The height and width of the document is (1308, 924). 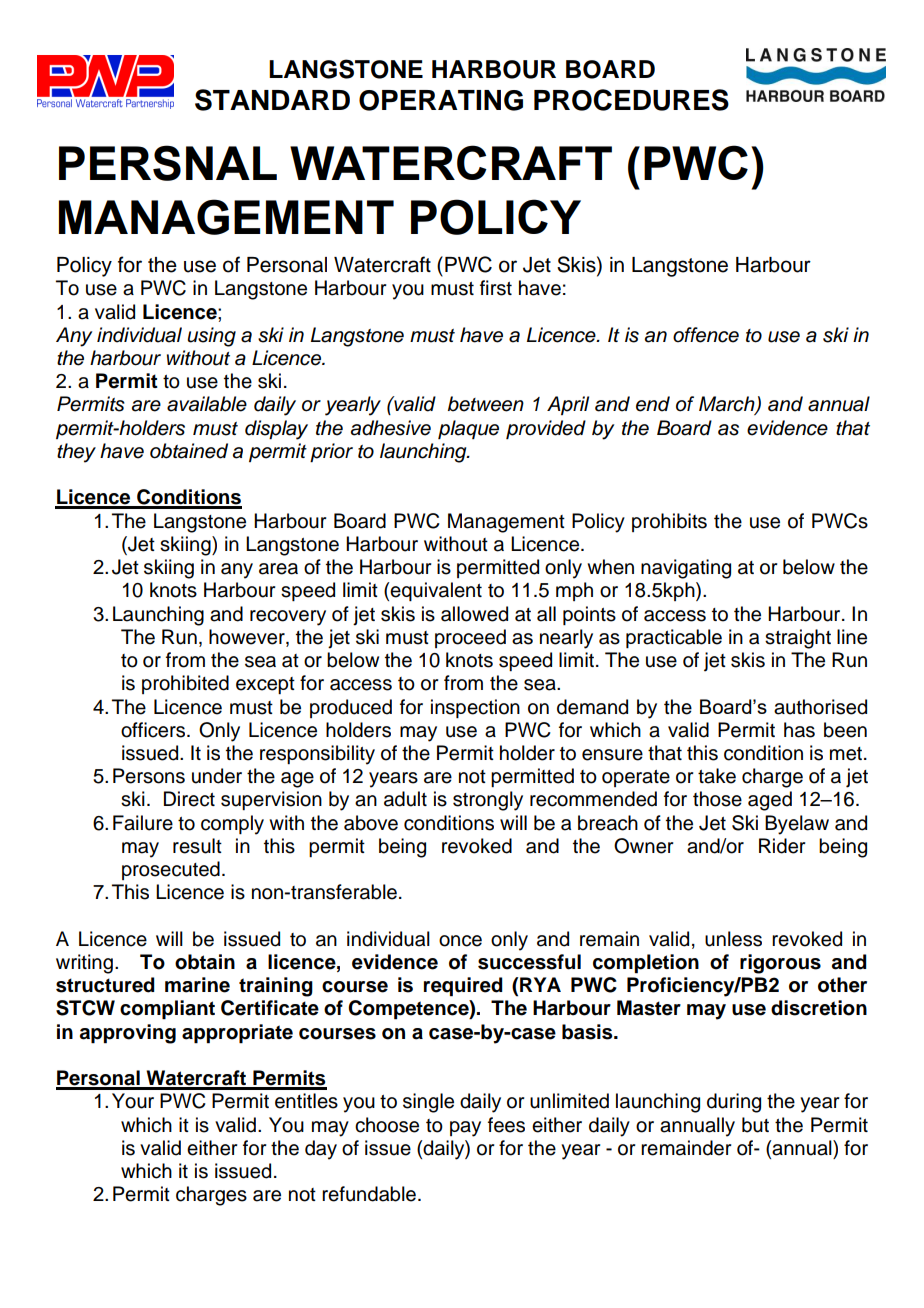 What do you see at coordinates (321, 1150) in the document?
I see `day` at bounding box center [321, 1150].
